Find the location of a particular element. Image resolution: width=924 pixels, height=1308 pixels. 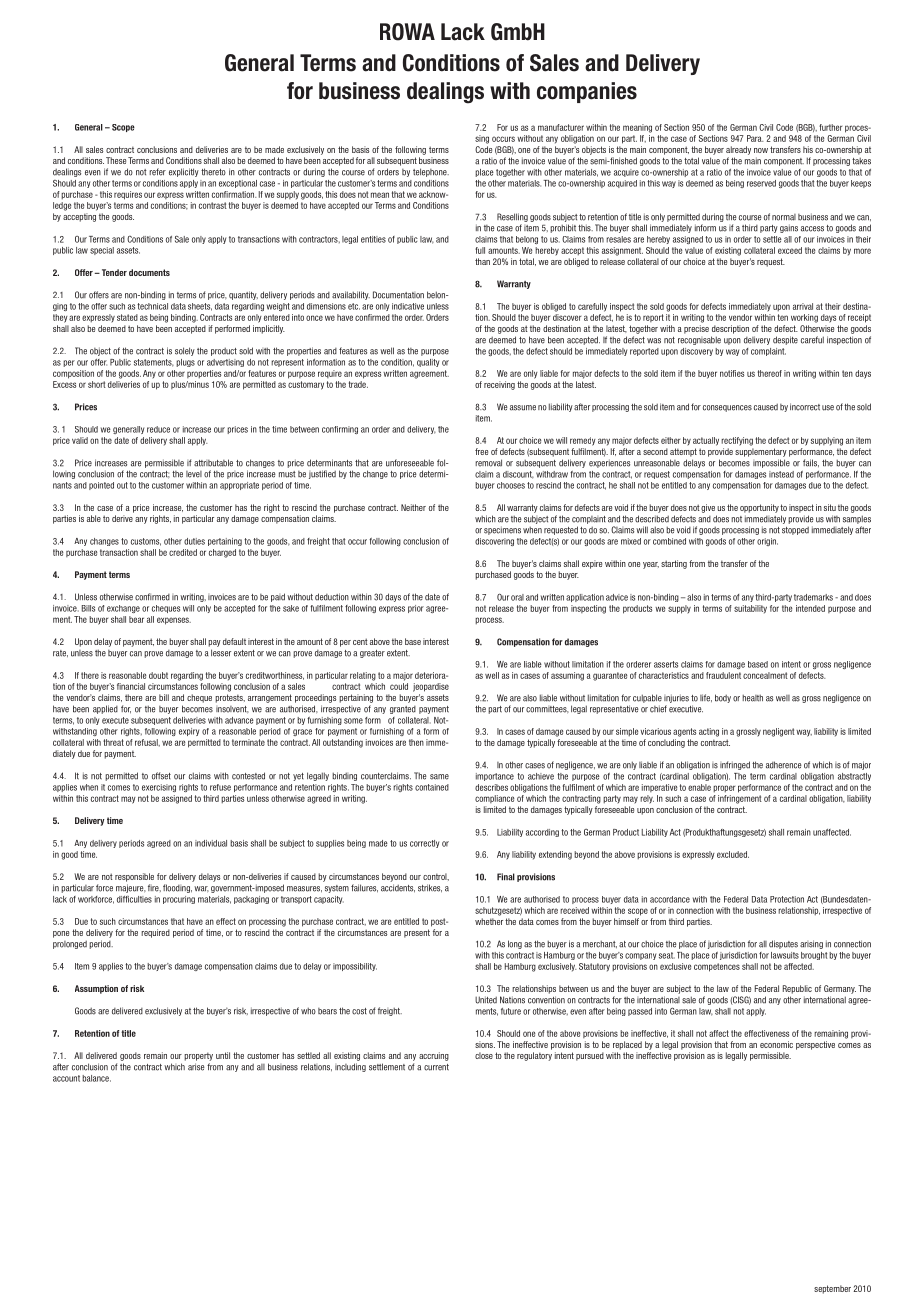

responsible is located at coordinates (134, 877).
